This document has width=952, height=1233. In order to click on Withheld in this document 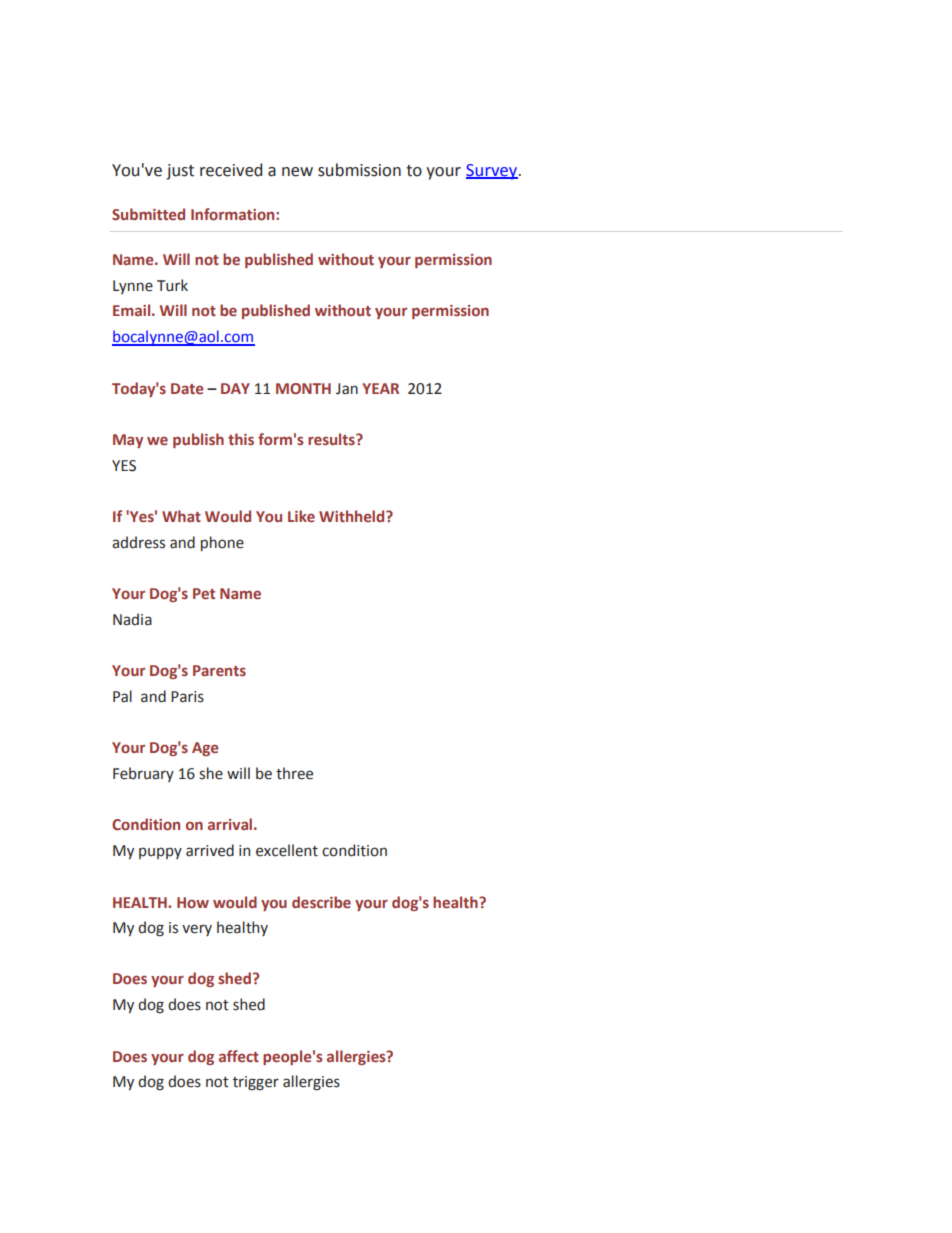, I will do `click(353, 516)`.
